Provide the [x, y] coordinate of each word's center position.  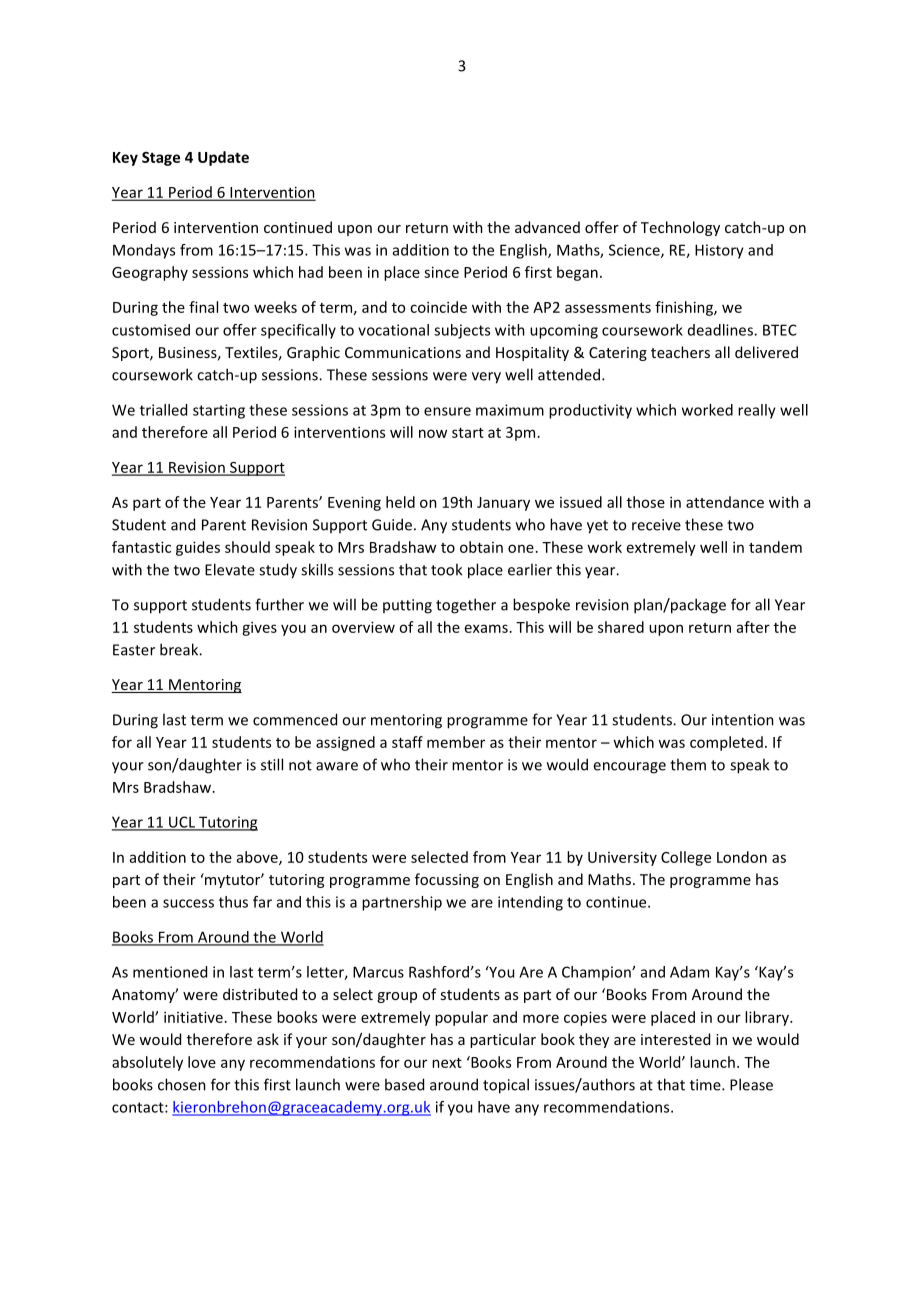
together [466, 606]
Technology [680, 228]
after [753, 627]
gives [259, 628]
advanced [547, 227]
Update [223, 158]
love [202, 1062]
